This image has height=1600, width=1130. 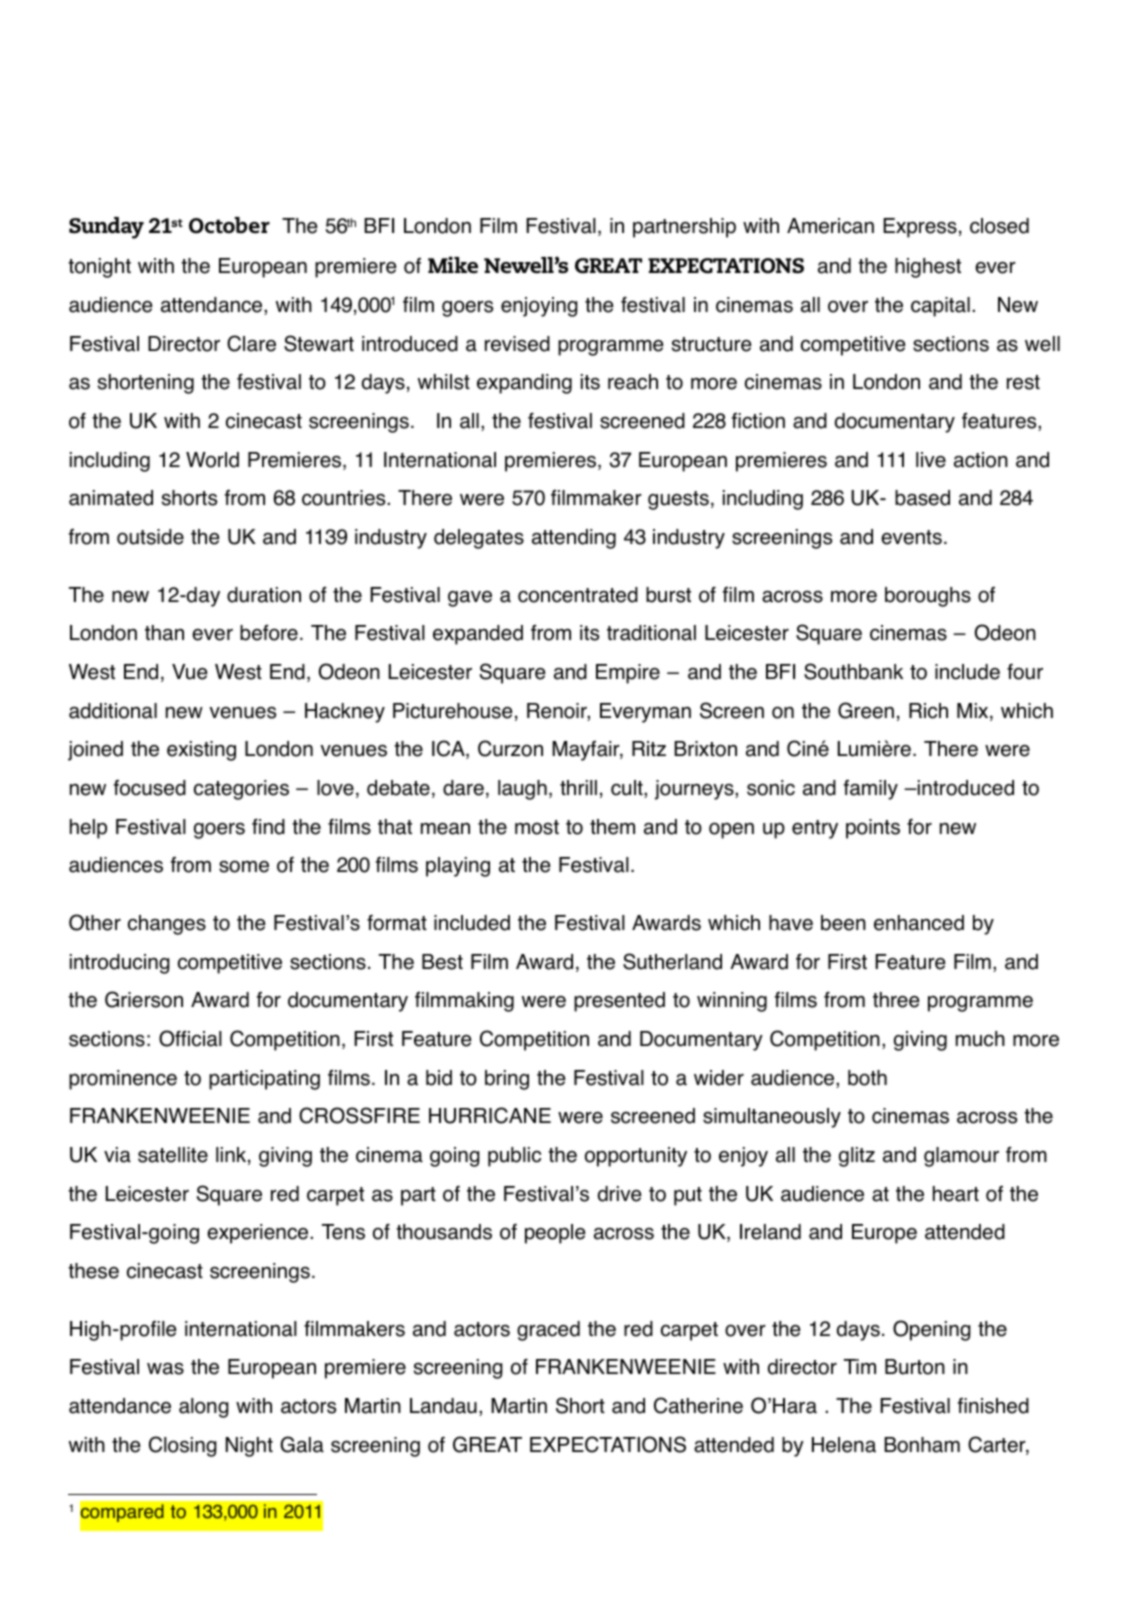 What do you see at coordinates (453, 265) in the image?
I see `Mike` at bounding box center [453, 265].
